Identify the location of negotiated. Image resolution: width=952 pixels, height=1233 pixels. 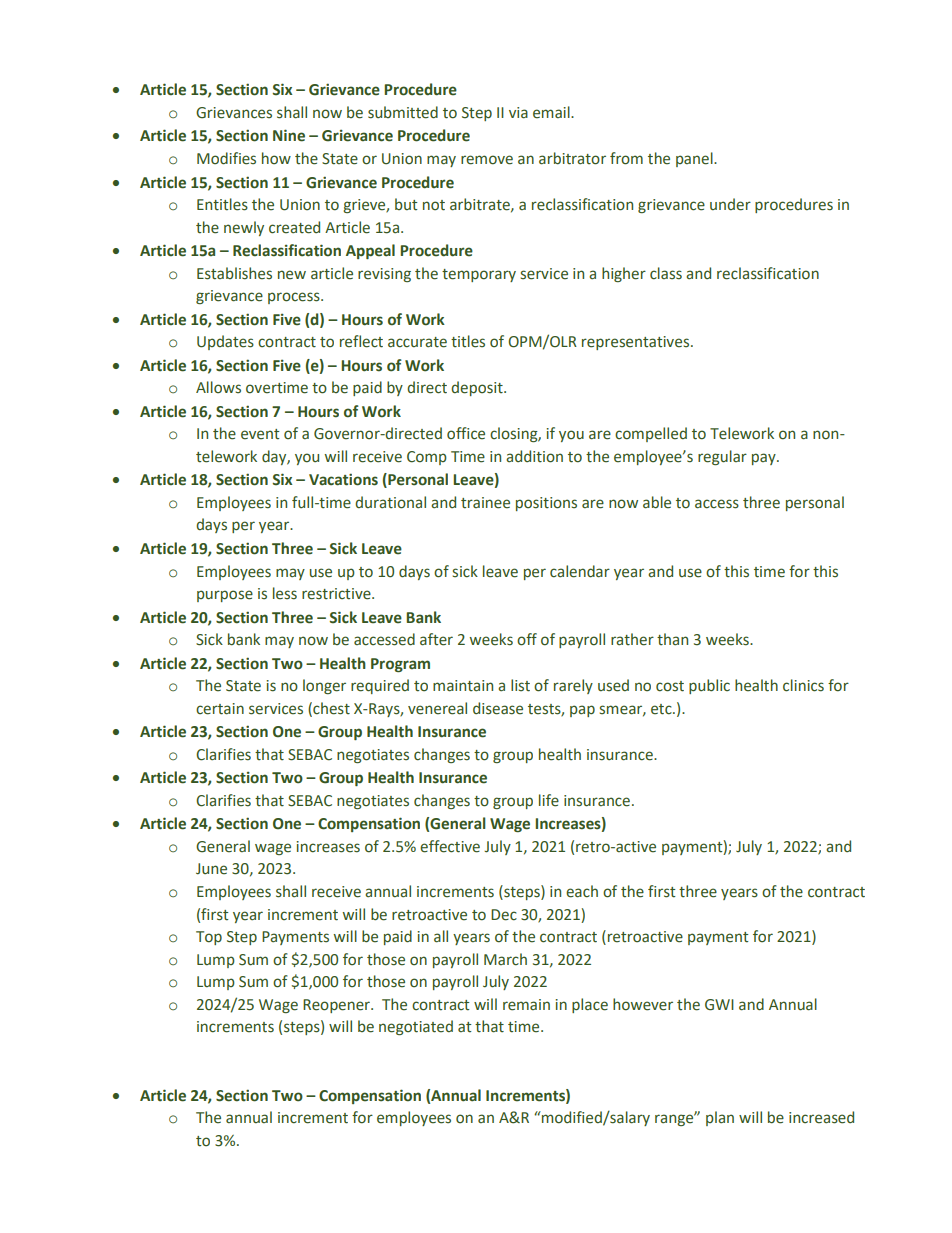
(416, 1027).
